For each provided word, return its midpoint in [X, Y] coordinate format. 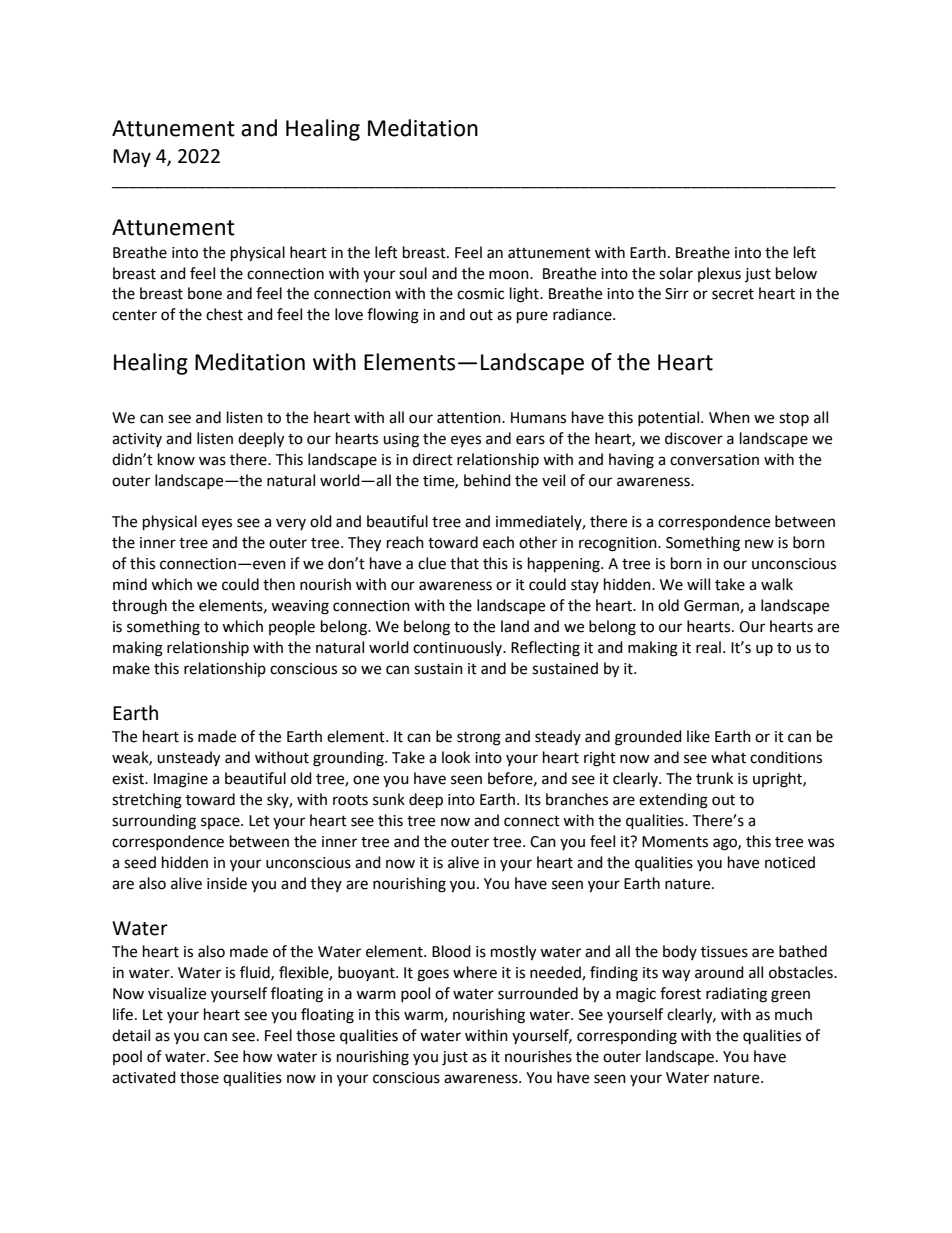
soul [413, 273]
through [139, 607]
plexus [719, 274]
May [132, 158]
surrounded [538, 993]
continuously [459, 648]
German [712, 607]
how [258, 1056]
